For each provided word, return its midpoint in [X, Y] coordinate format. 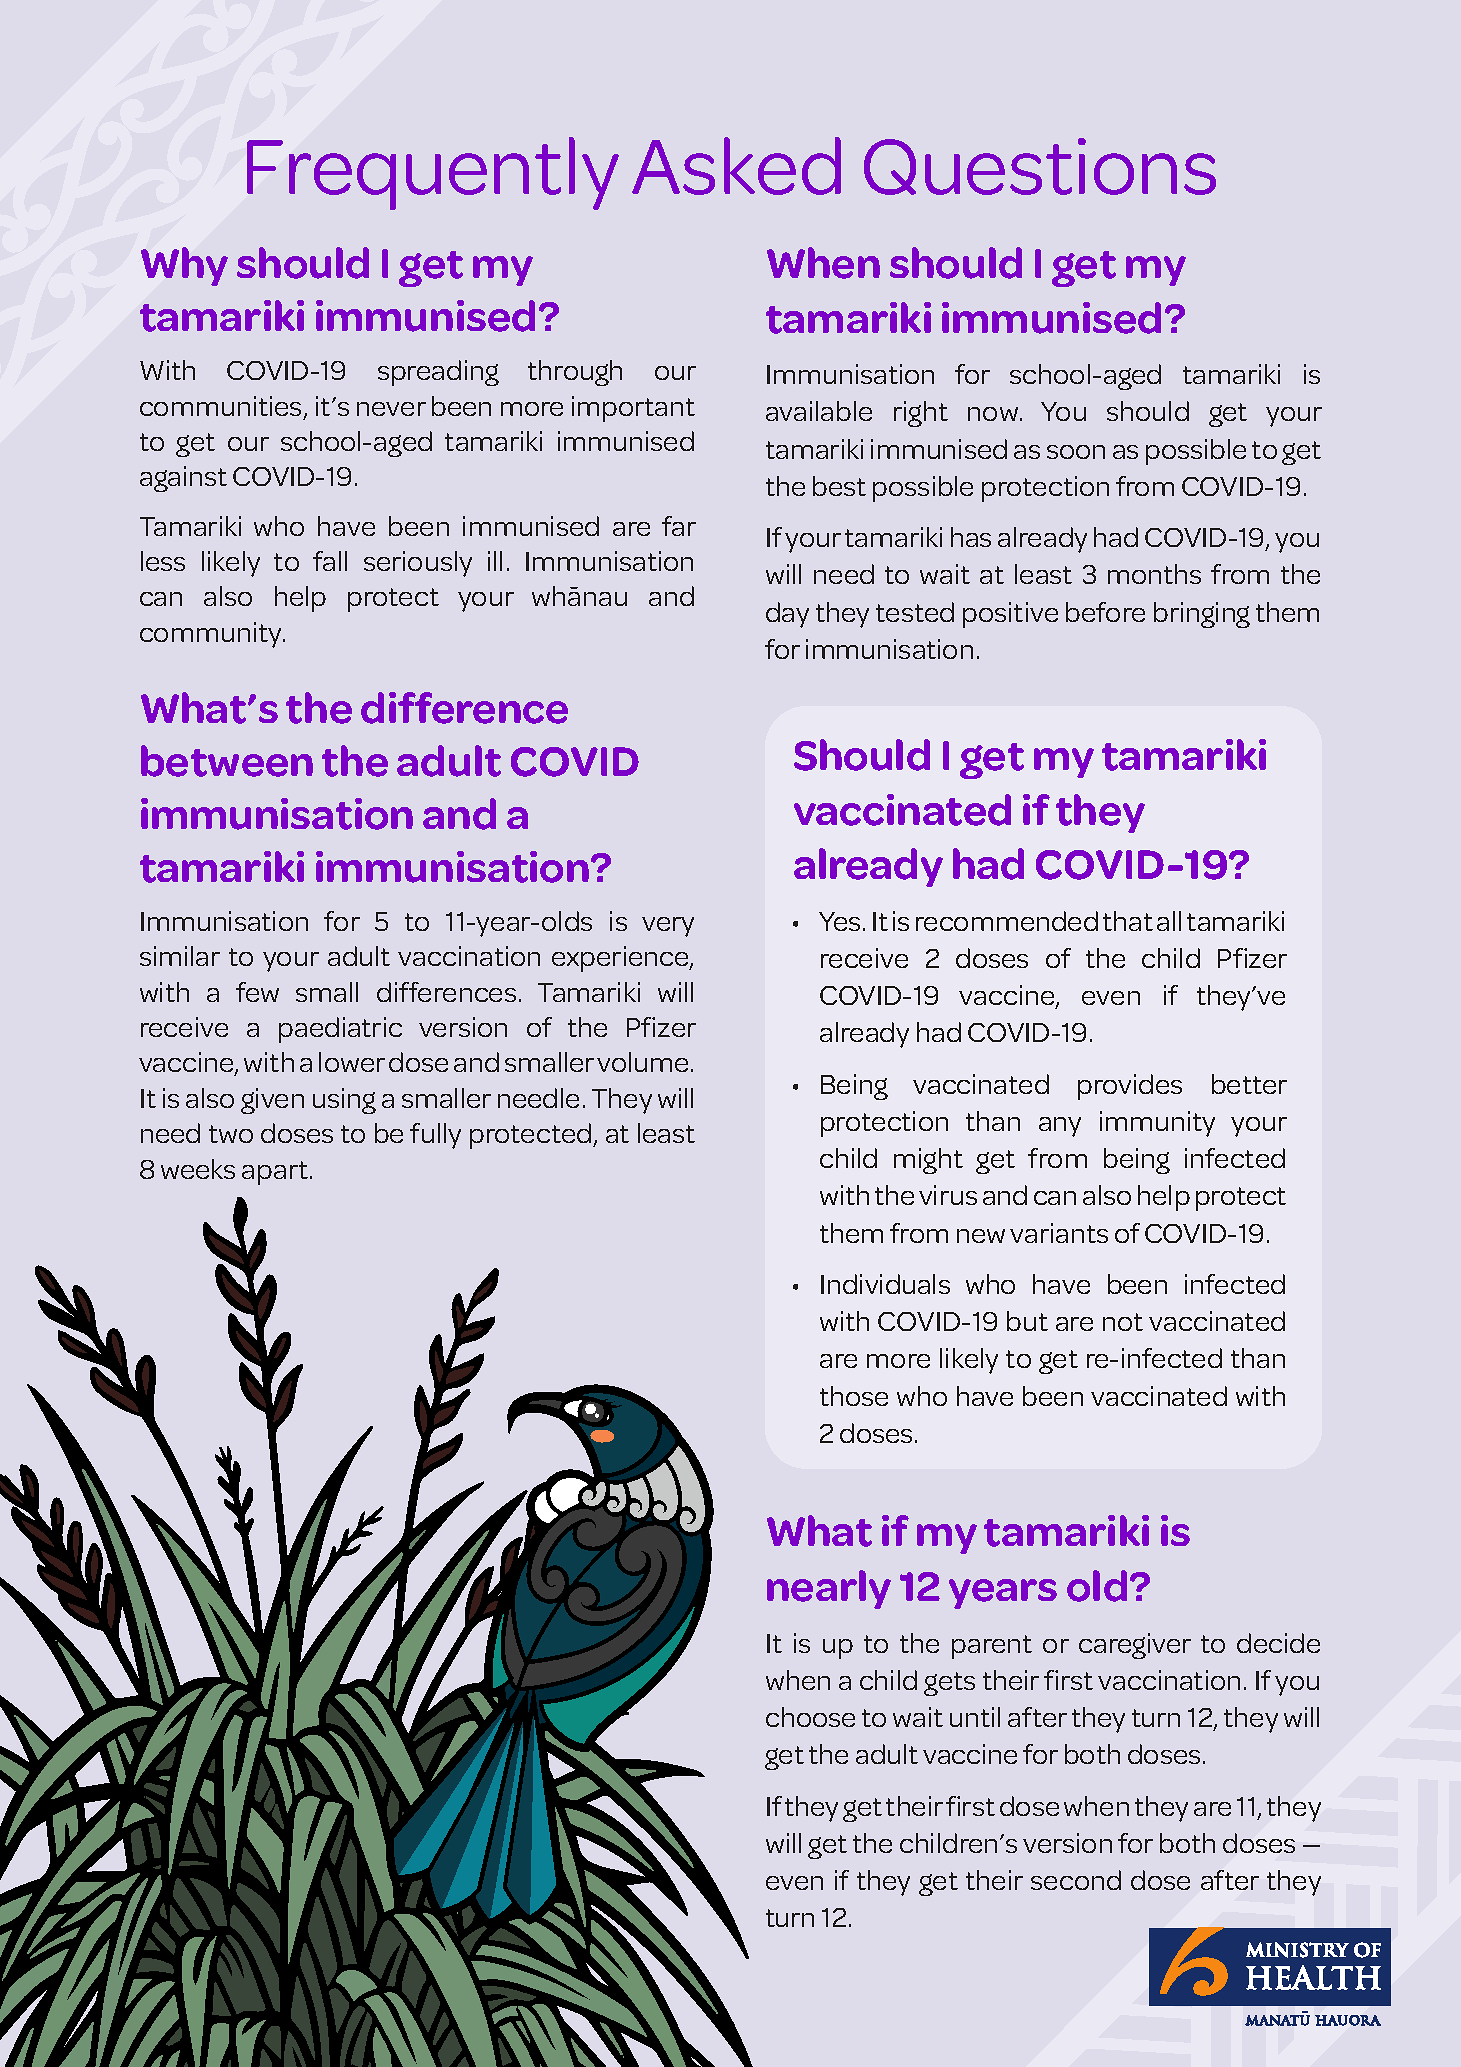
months [1154, 574]
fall [330, 561]
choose [810, 1717]
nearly [829, 1589]
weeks [198, 1169]
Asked [736, 166]
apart [275, 1173]
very [668, 927]
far [679, 526]
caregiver [1135, 1646]
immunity [1157, 1124]
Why [184, 266]
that [1128, 921]
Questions [1040, 166]
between [227, 761]
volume [642, 1062]
